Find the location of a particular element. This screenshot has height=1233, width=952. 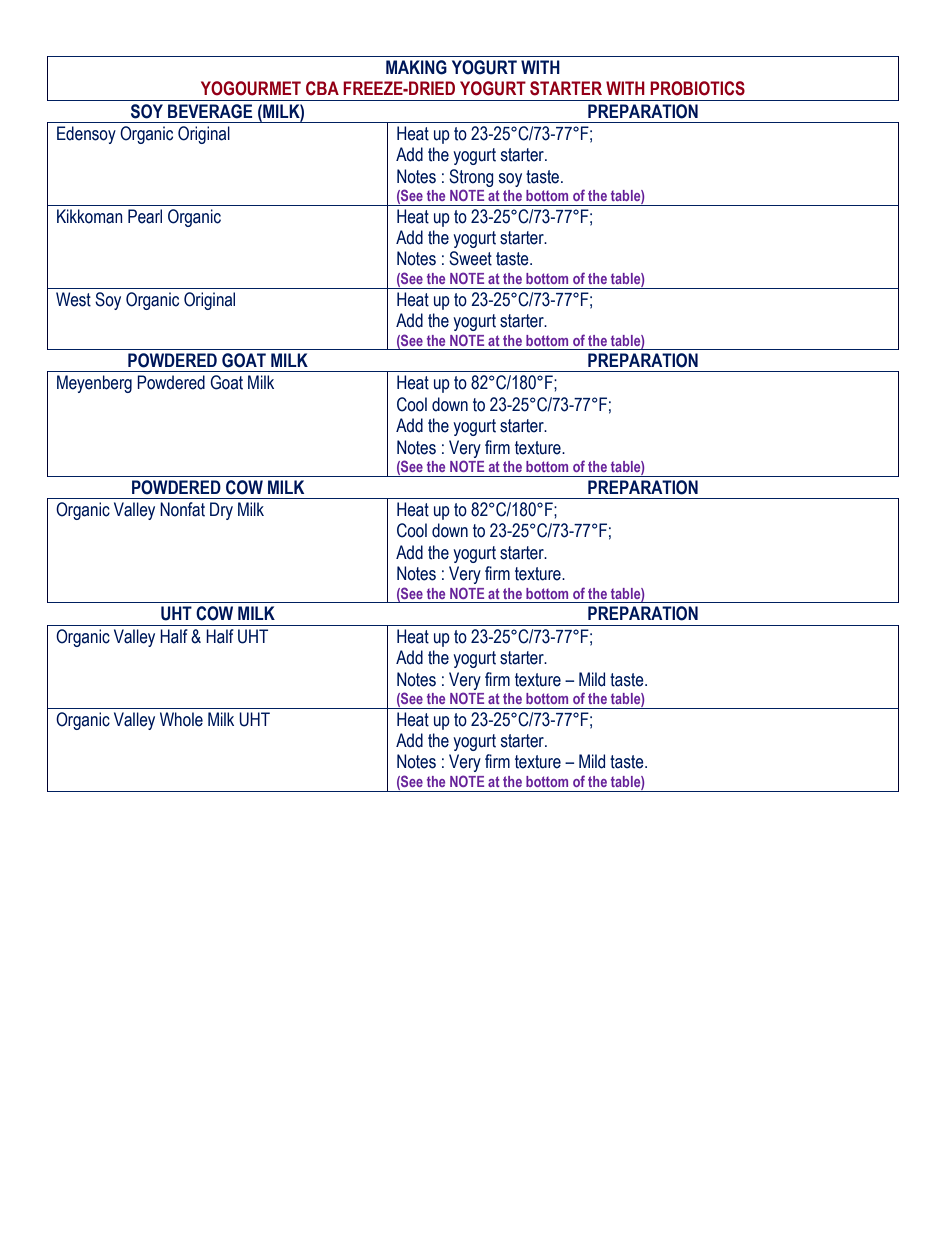

Pearl is located at coordinates (145, 216).
